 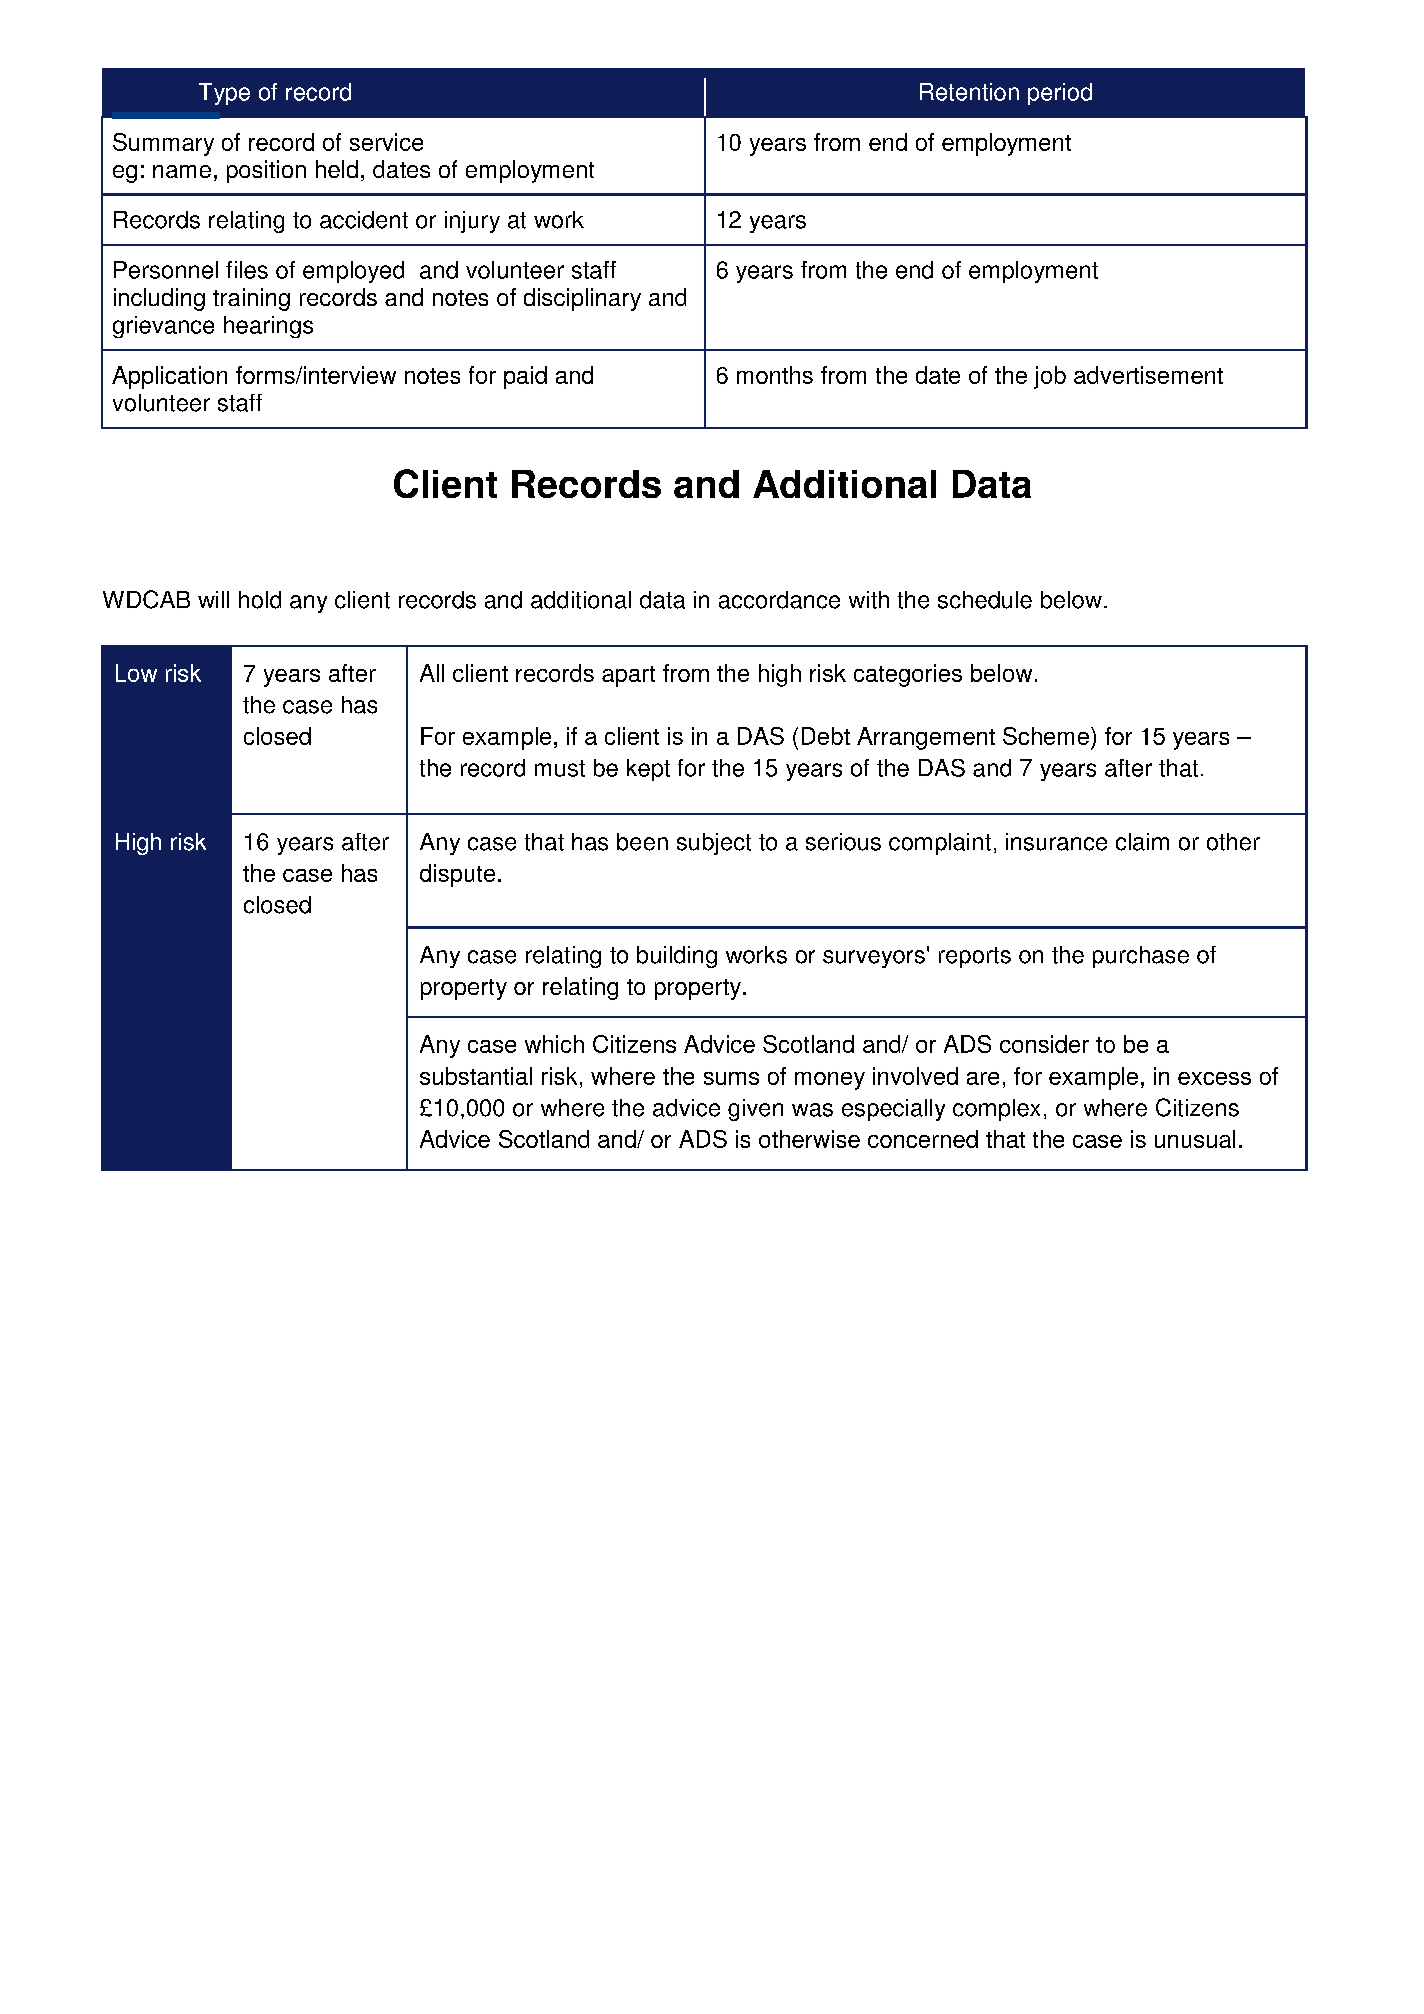 I want to click on Application, so click(x=169, y=377).
